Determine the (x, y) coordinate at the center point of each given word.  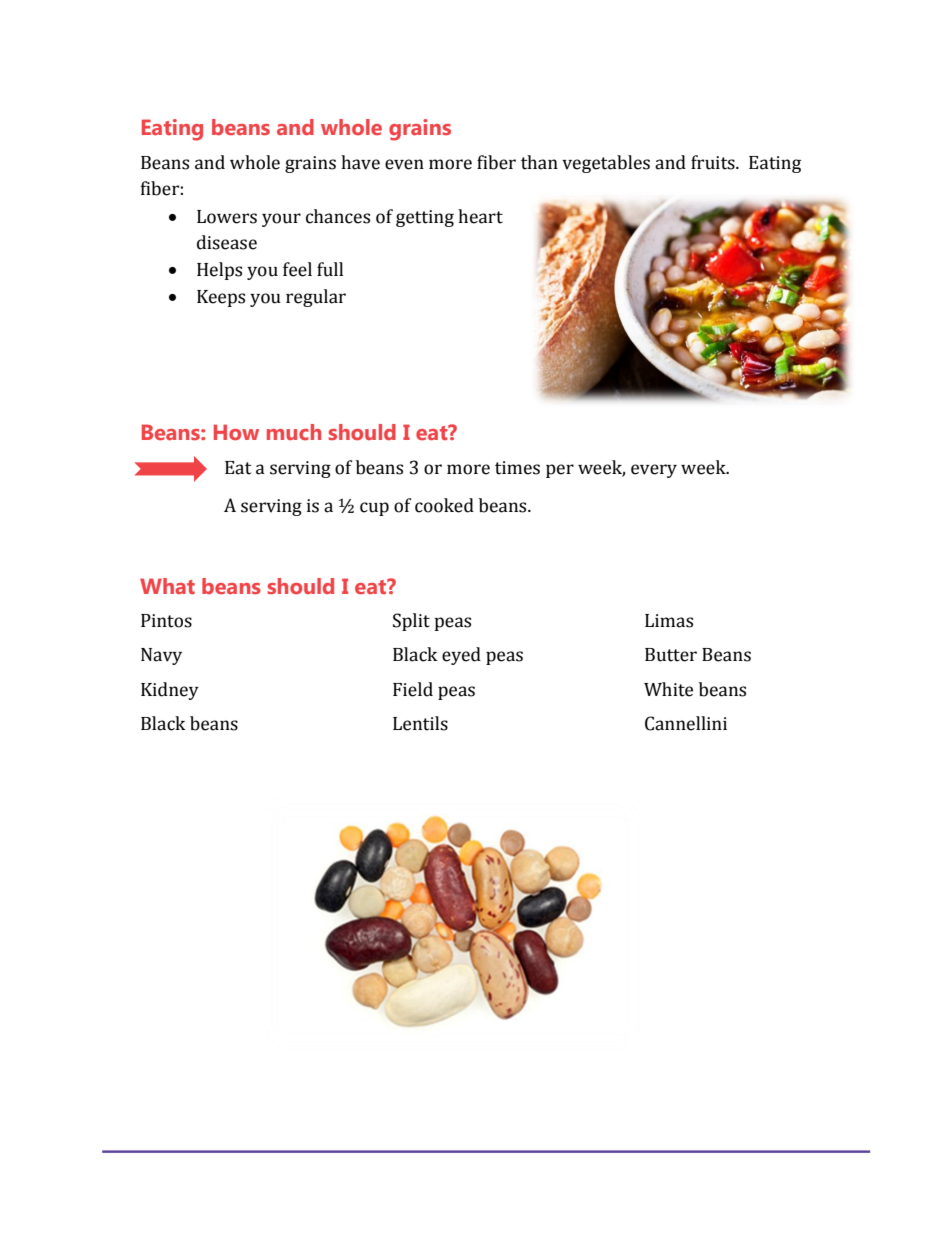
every (654, 471)
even (404, 164)
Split (411, 622)
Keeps (221, 298)
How (236, 432)
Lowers (227, 217)
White (668, 689)
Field (413, 689)
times (517, 468)
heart (480, 216)
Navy (161, 656)
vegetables (606, 164)
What (167, 586)
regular (316, 298)
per (560, 471)
